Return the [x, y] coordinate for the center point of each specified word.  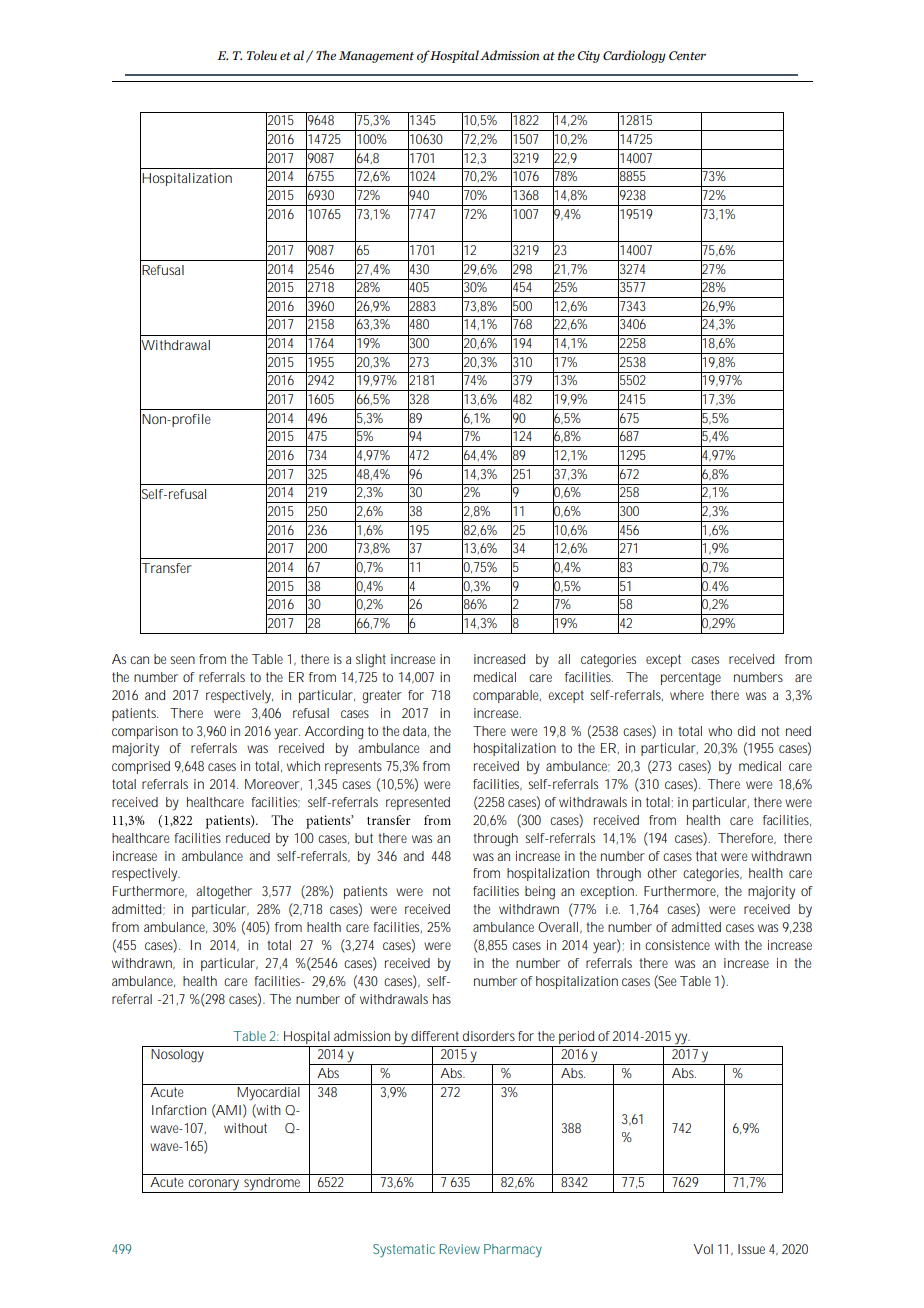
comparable [507, 696]
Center [687, 55]
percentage [691, 679]
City [589, 57]
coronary [215, 1186]
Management [376, 57]
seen [182, 660]
